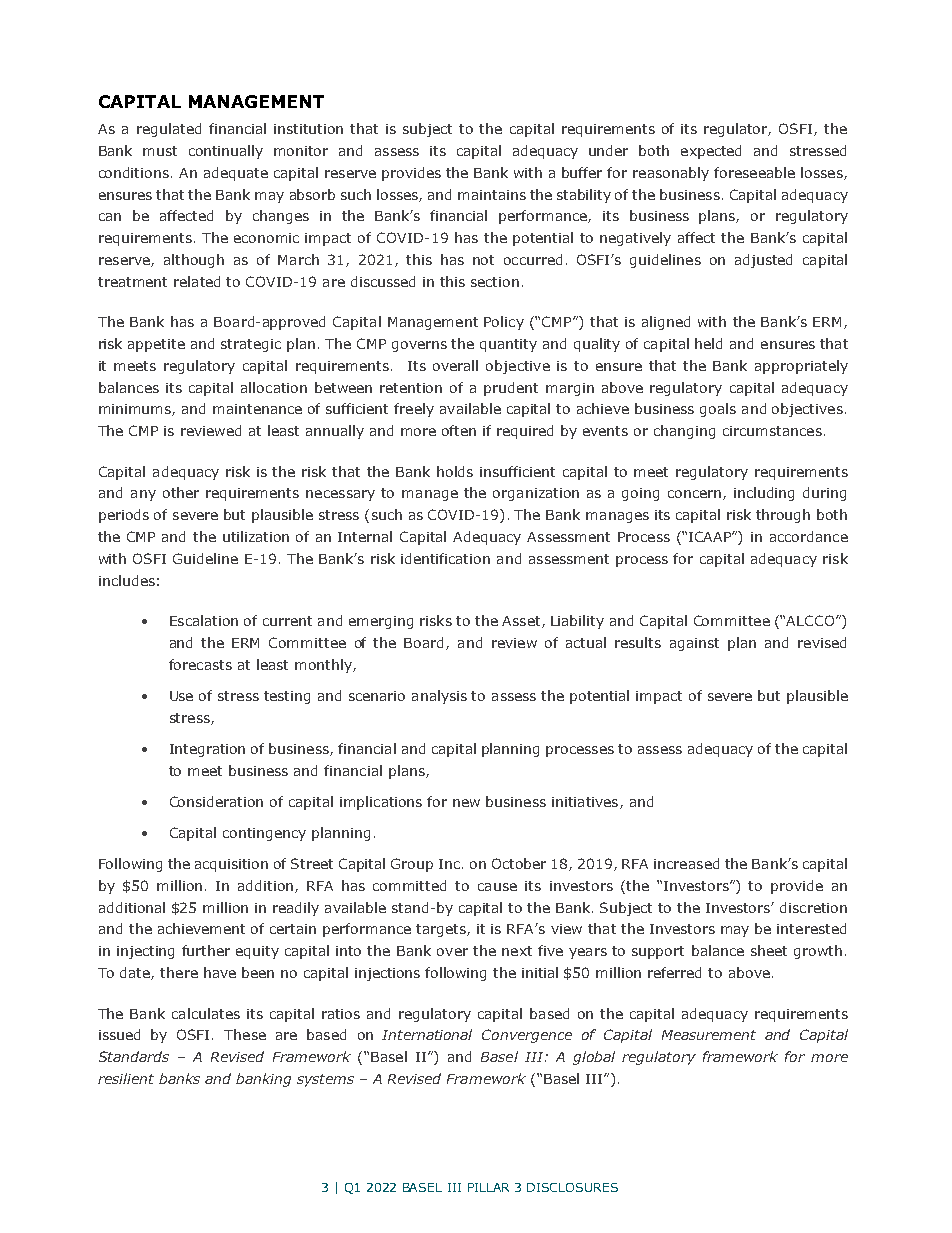  Describe the element at coordinates (754, 172) in the screenshot. I see `foreseeable` at that location.
